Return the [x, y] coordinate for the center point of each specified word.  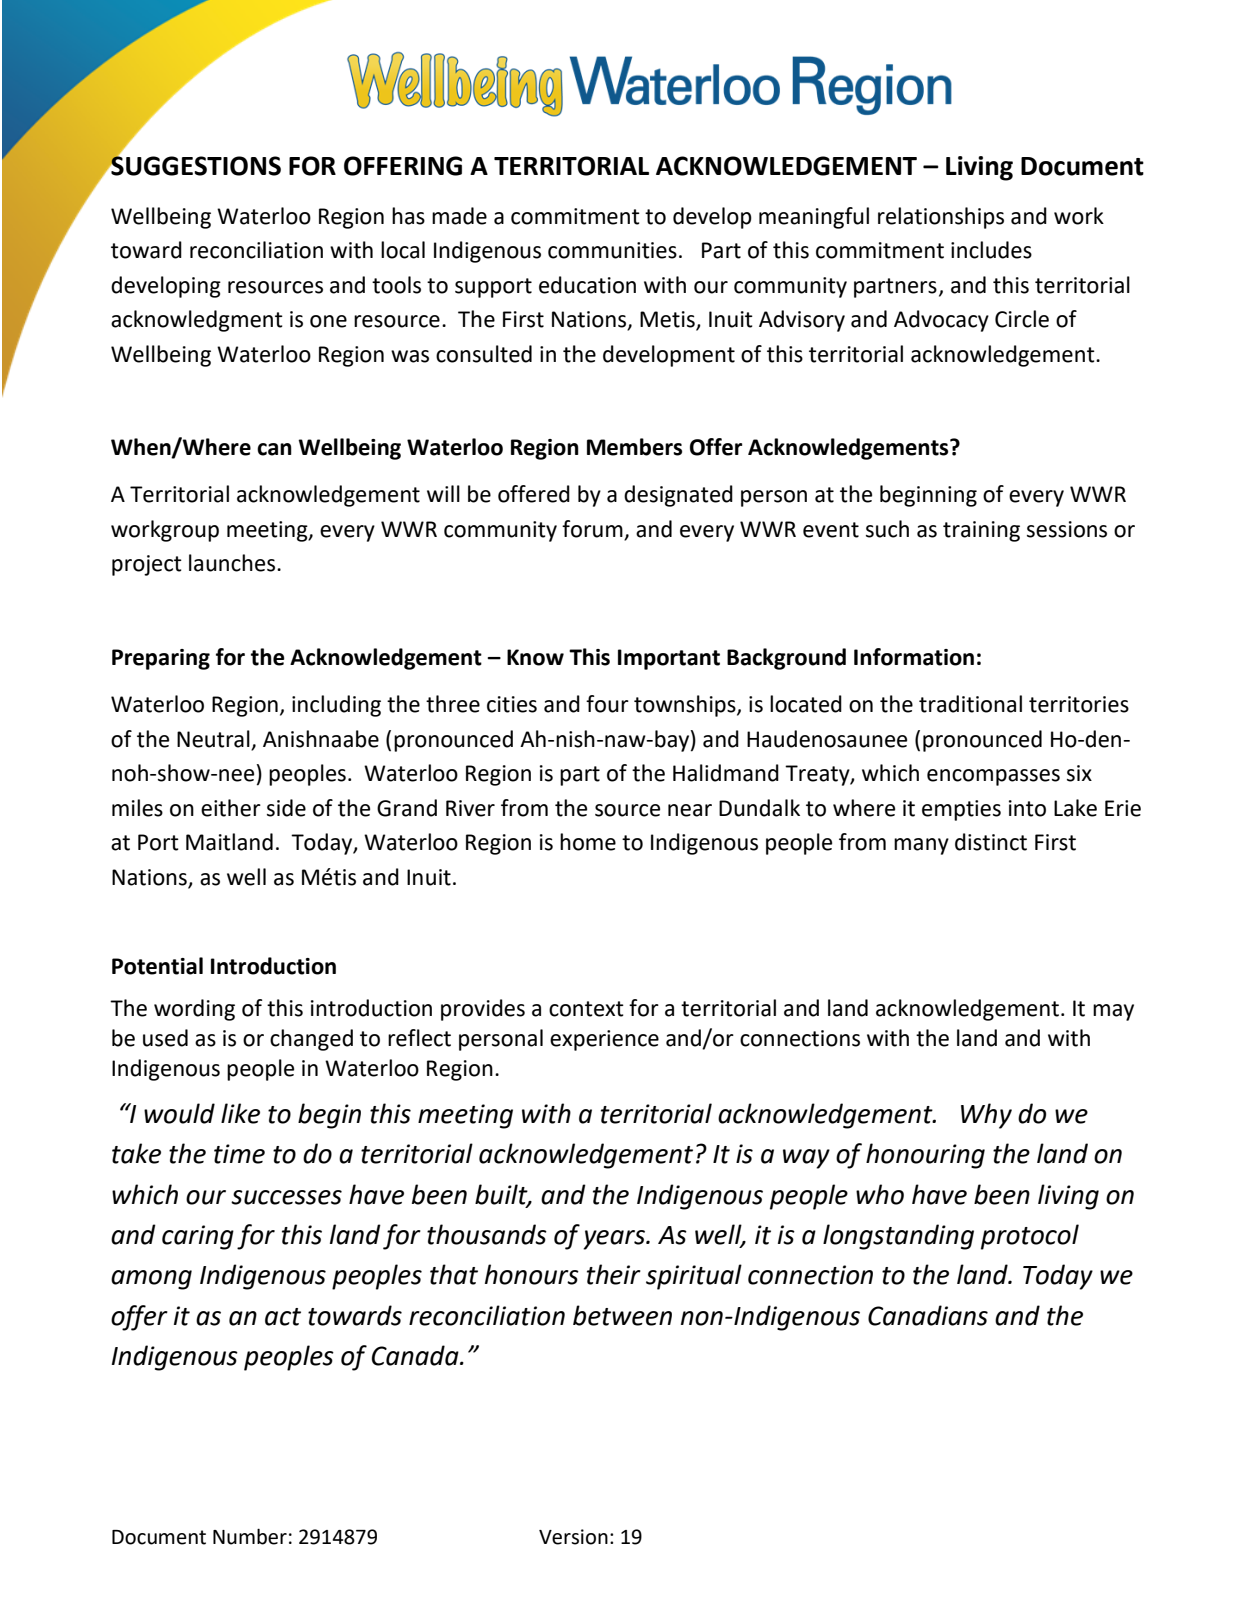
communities [612, 250]
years [615, 1240]
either [231, 808]
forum [593, 530]
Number [250, 1536]
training [981, 531]
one [328, 321]
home [588, 842]
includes [991, 250]
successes [286, 1197]
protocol [1030, 1237]
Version [573, 1537]
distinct [991, 842]
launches [233, 563]
